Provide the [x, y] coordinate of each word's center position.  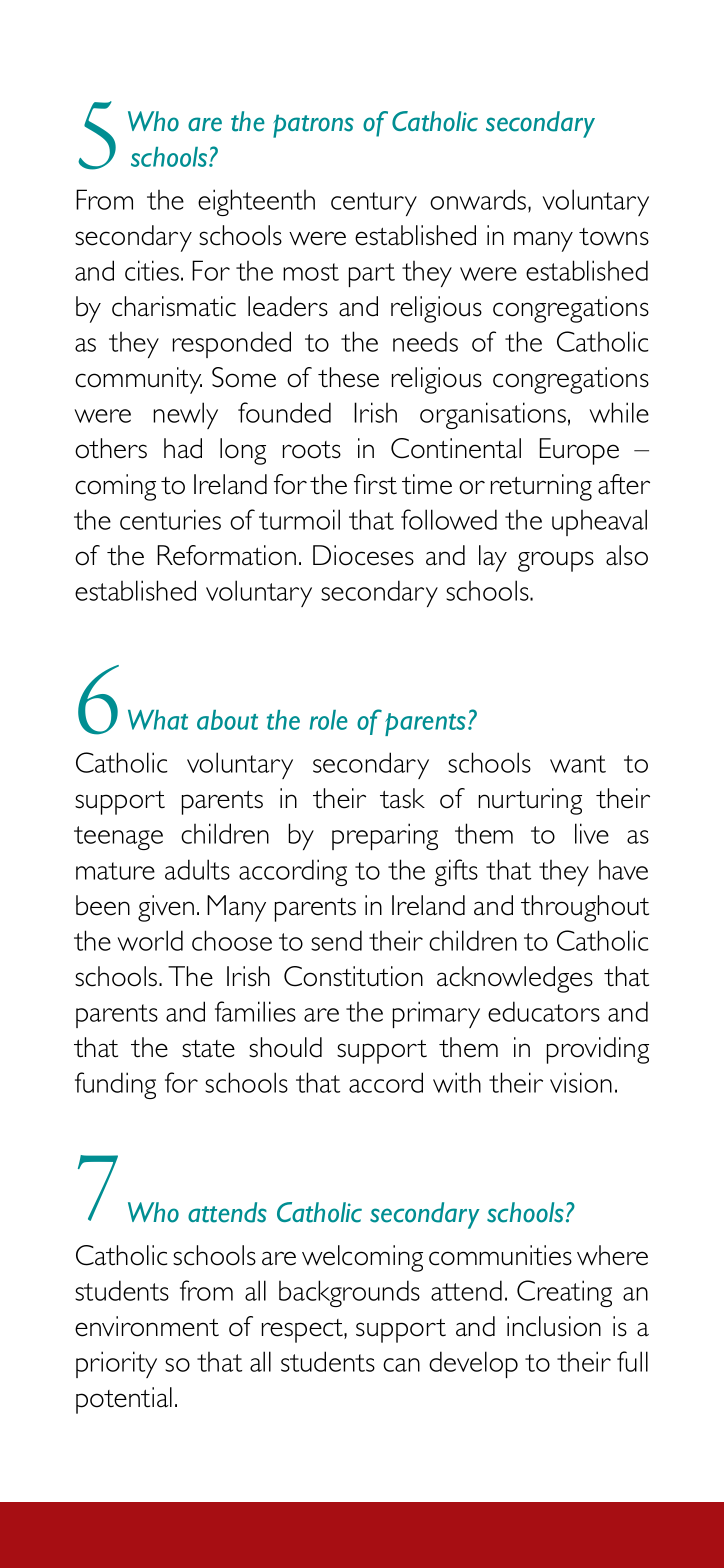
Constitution [353, 976]
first [375, 484]
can [401, 1365]
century [374, 204]
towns [614, 237]
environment [147, 1326]
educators [544, 1011]
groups [556, 561]
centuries [170, 519]
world [150, 940]
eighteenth [256, 202]
